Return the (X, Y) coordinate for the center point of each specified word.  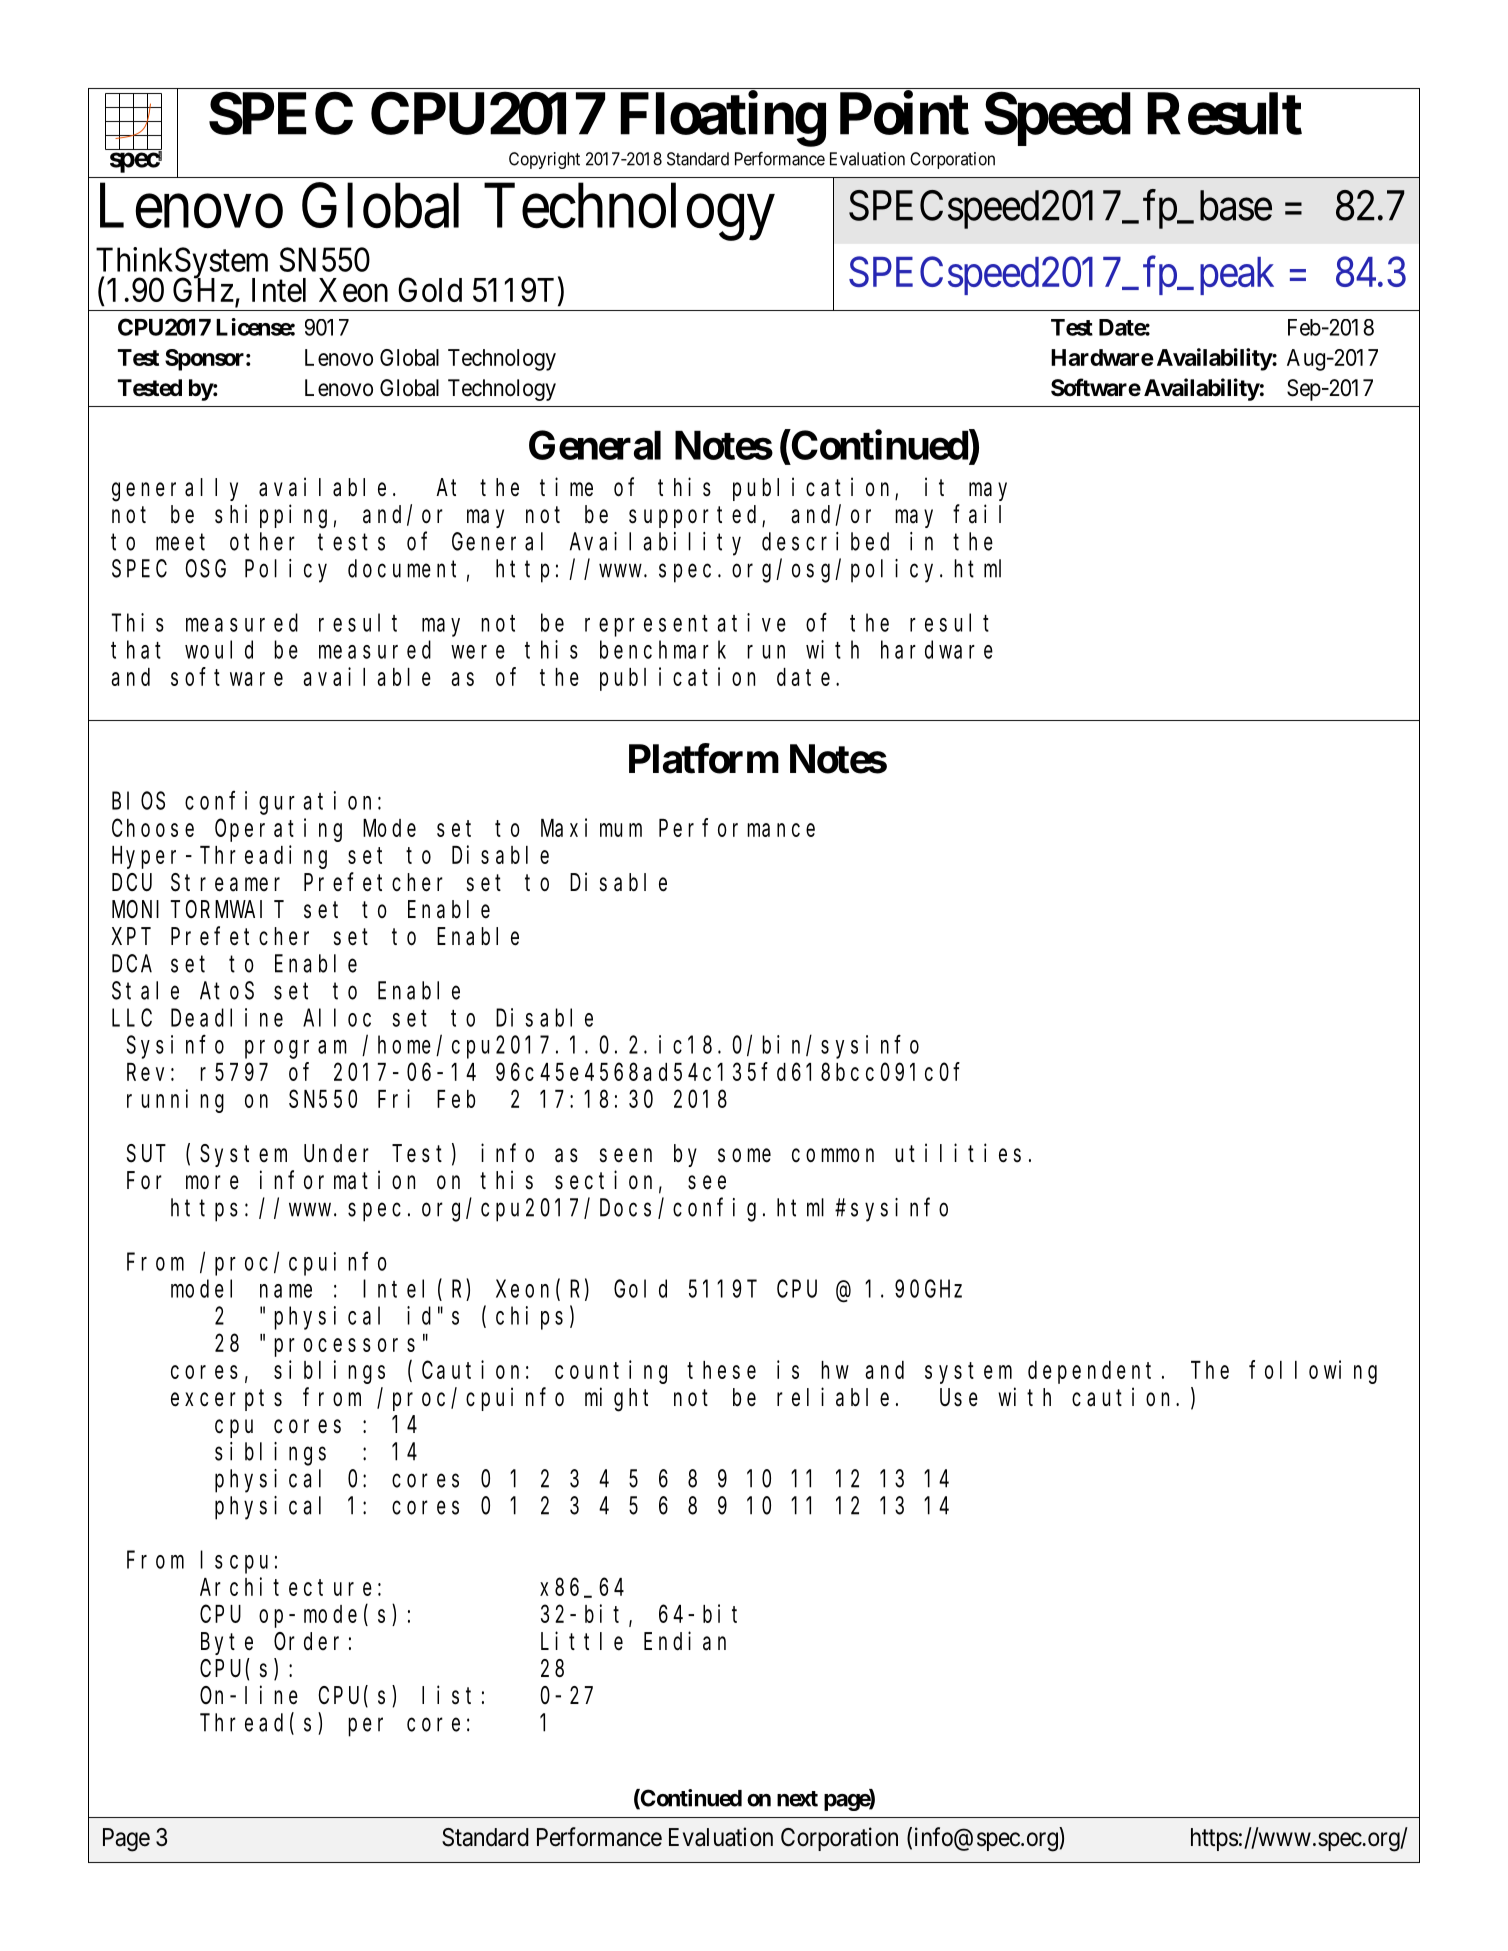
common (833, 1155)
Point (904, 113)
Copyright (544, 160)
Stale (145, 990)
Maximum (591, 827)
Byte (227, 1644)
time (566, 487)
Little (582, 1641)
